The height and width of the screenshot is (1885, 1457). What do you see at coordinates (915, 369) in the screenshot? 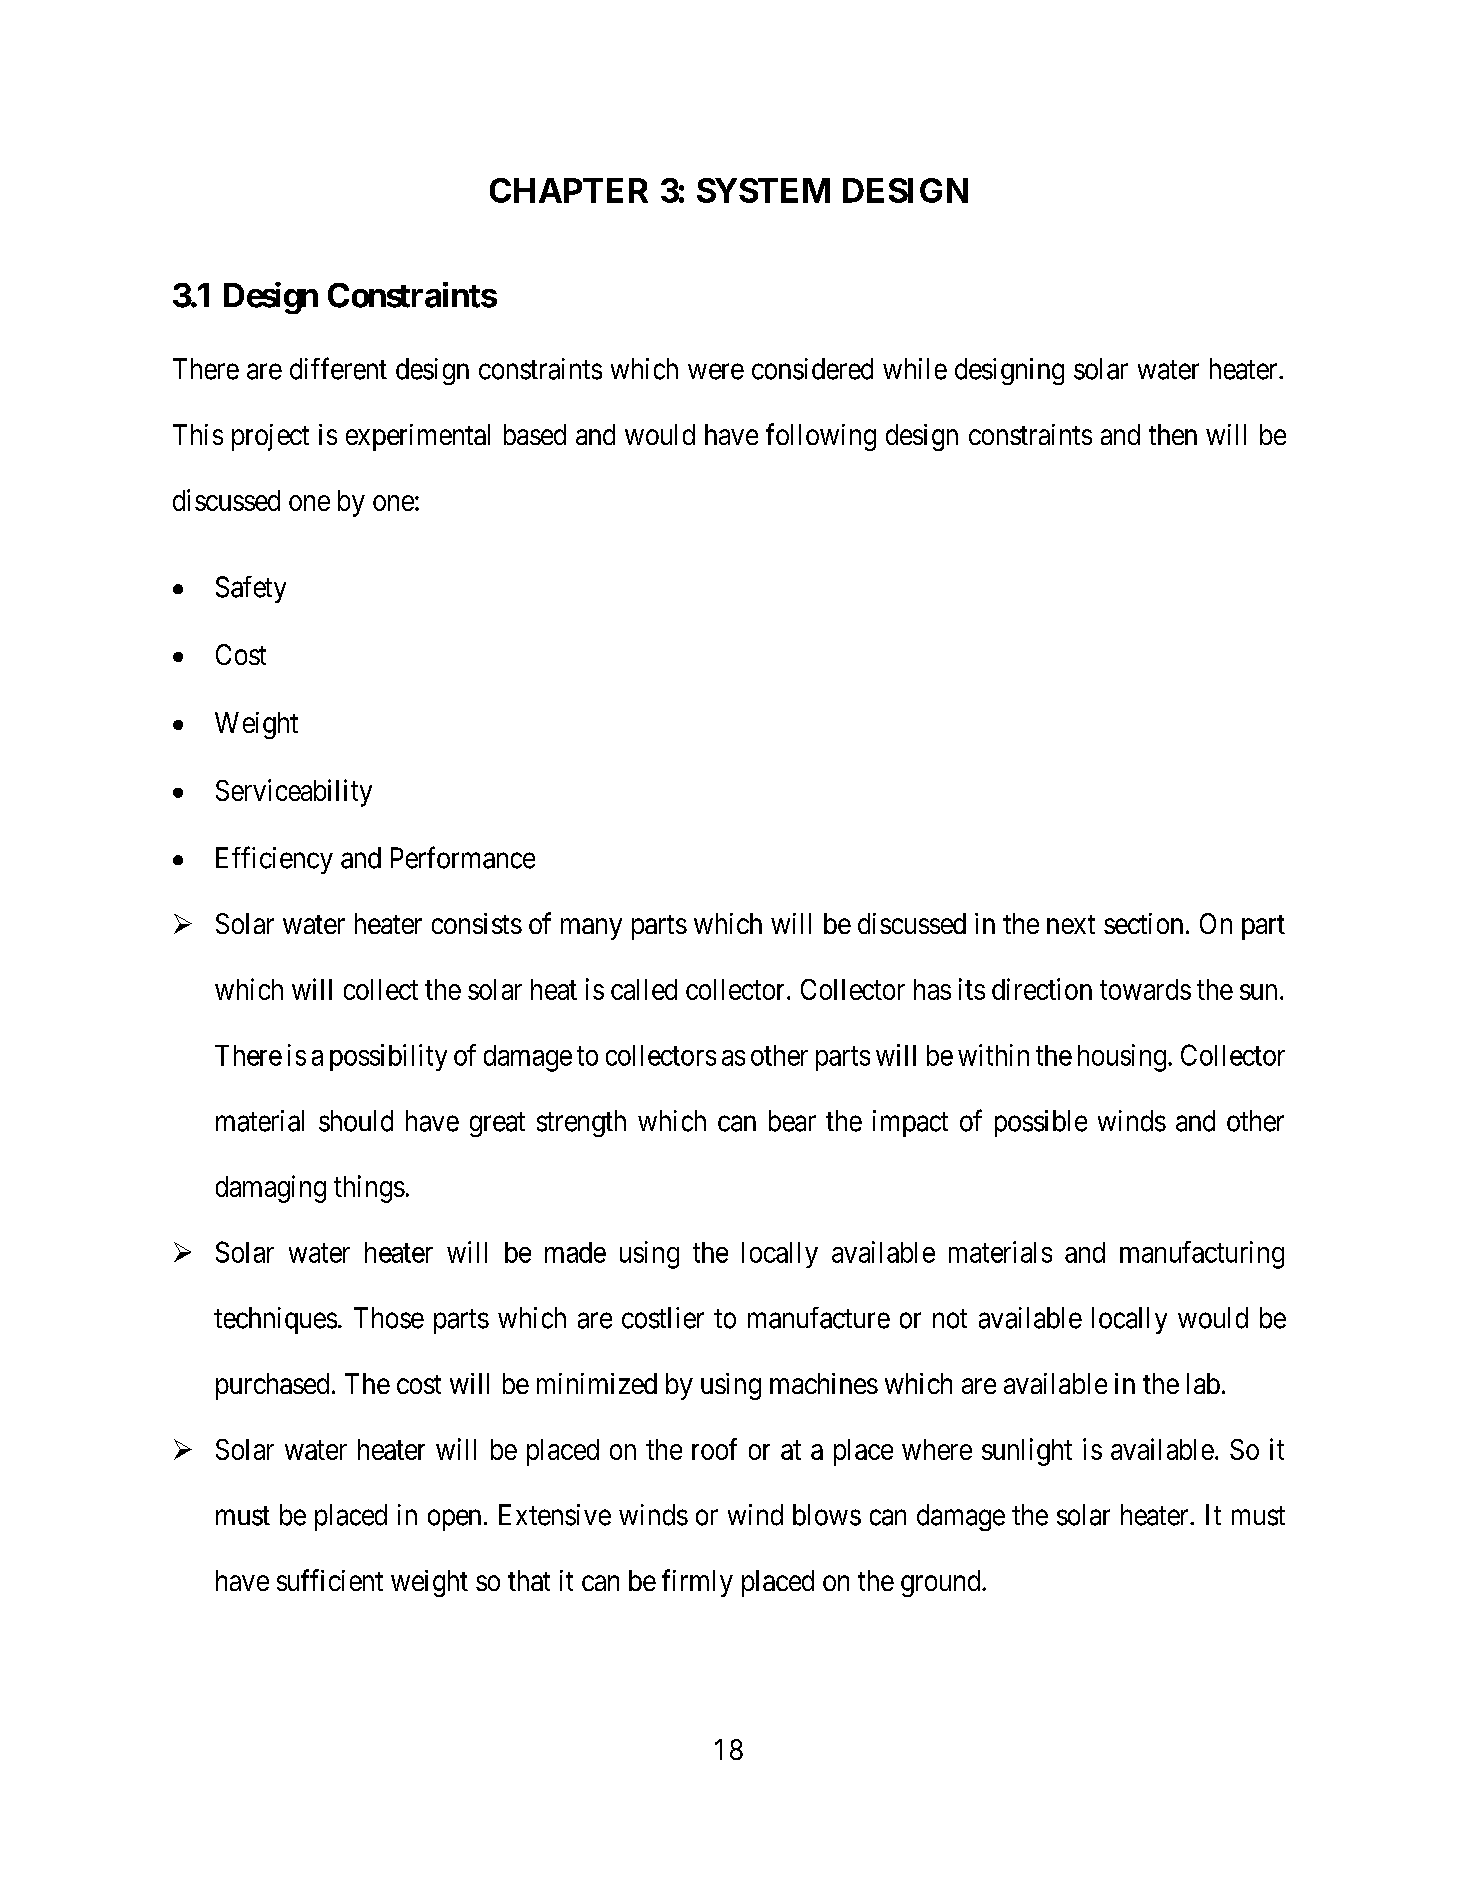
I see `while` at bounding box center [915, 369].
